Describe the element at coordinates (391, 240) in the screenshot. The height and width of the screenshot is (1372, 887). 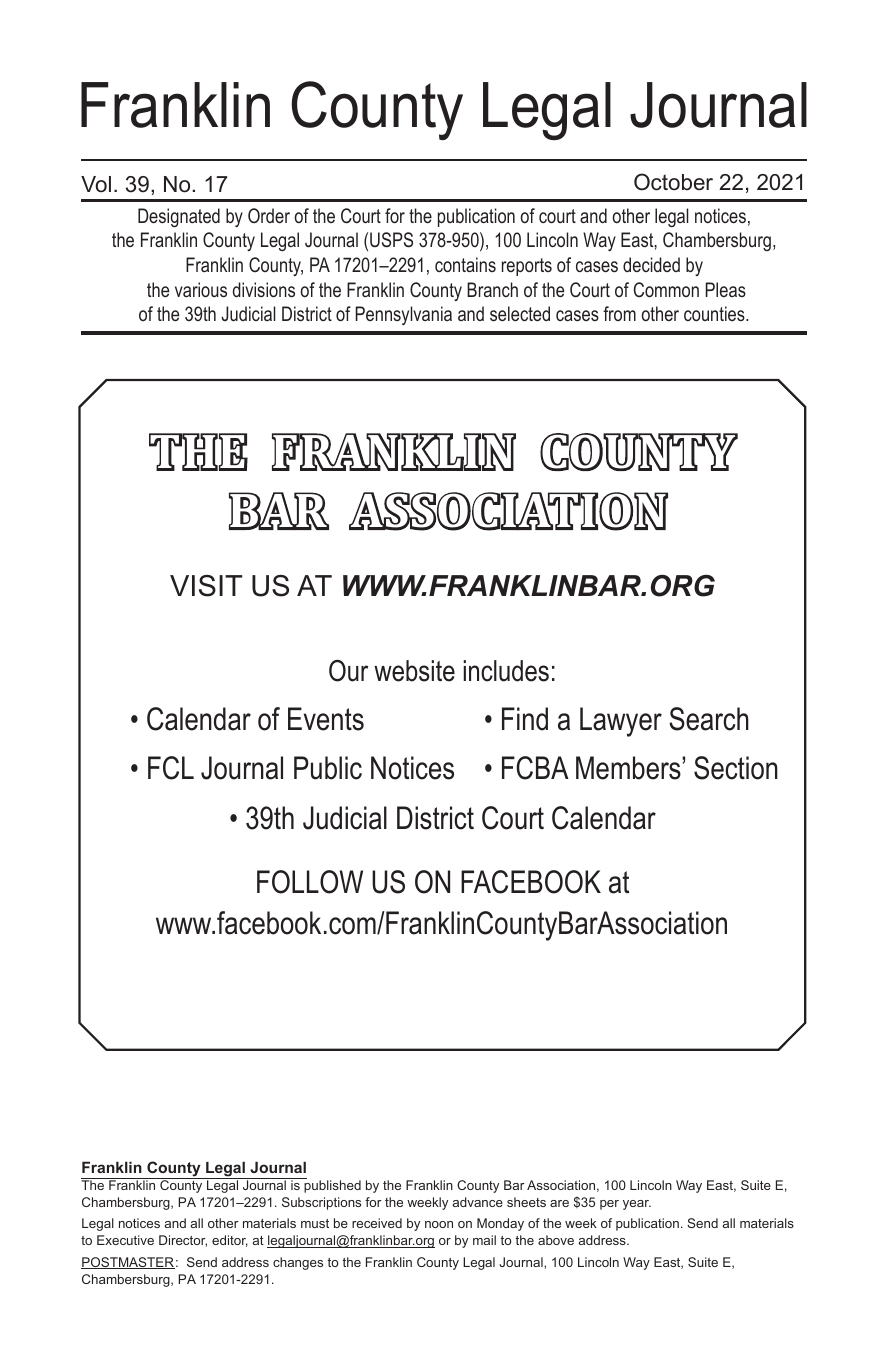
I see `USPS` at that location.
